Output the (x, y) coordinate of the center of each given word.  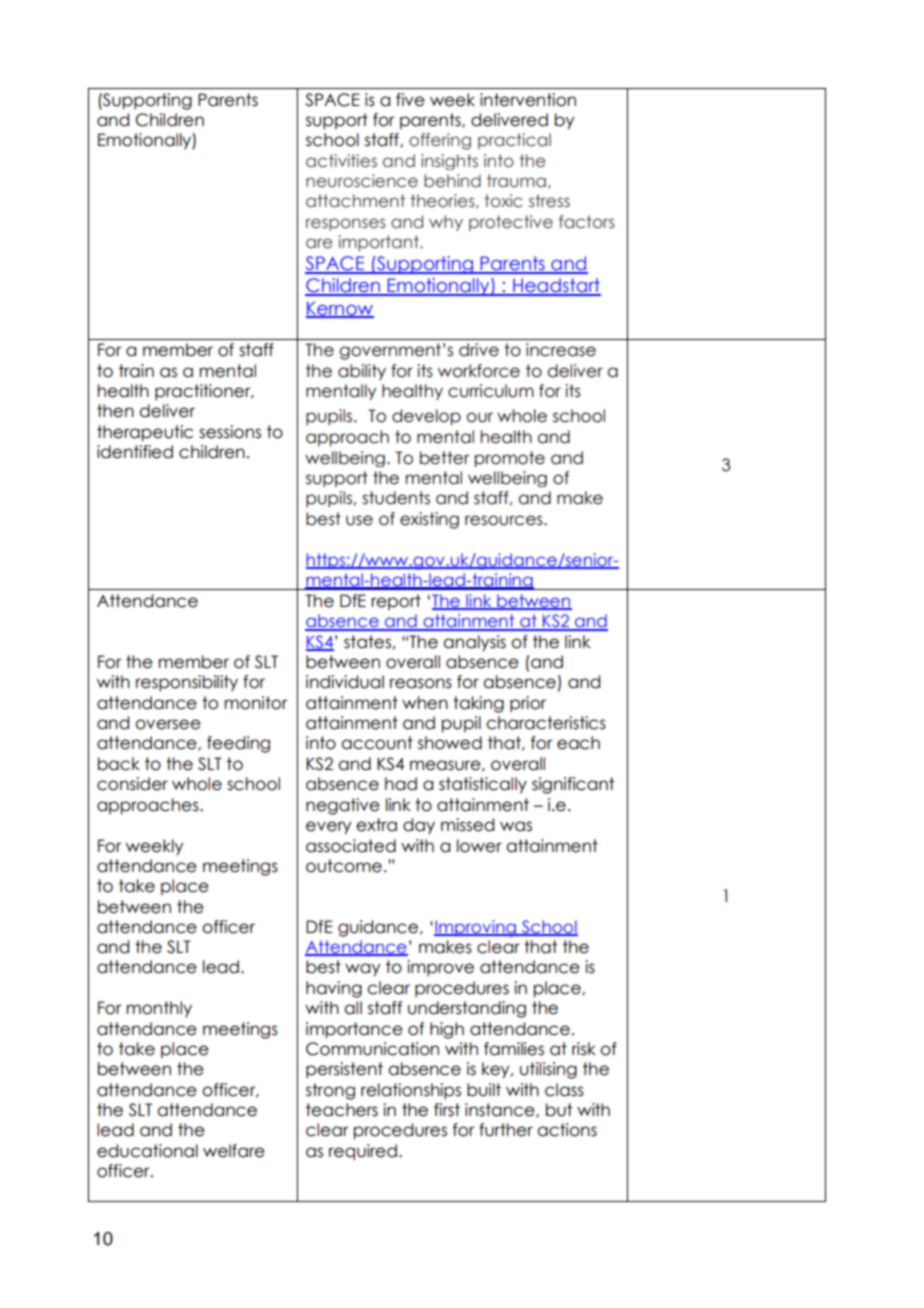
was (516, 826)
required (363, 1152)
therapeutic (145, 433)
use (359, 520)
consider (132, 784)
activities (341, 161)
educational (147, 1151)
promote (510, 459)
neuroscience (362, 181)
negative (343, 806)
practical (514, 141)
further (506, 1130)
